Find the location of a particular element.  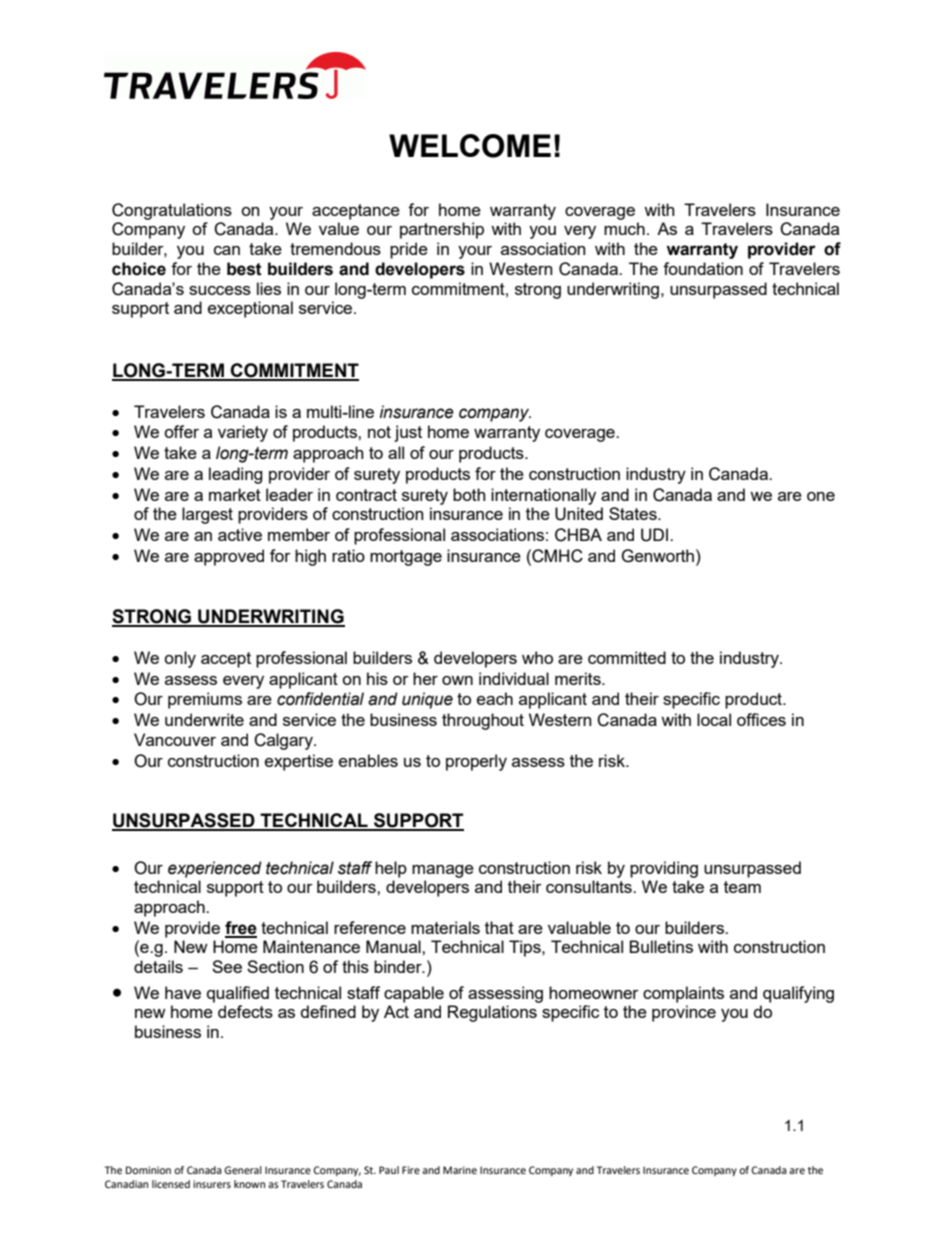

manage is located at coordinates (443, 871).
